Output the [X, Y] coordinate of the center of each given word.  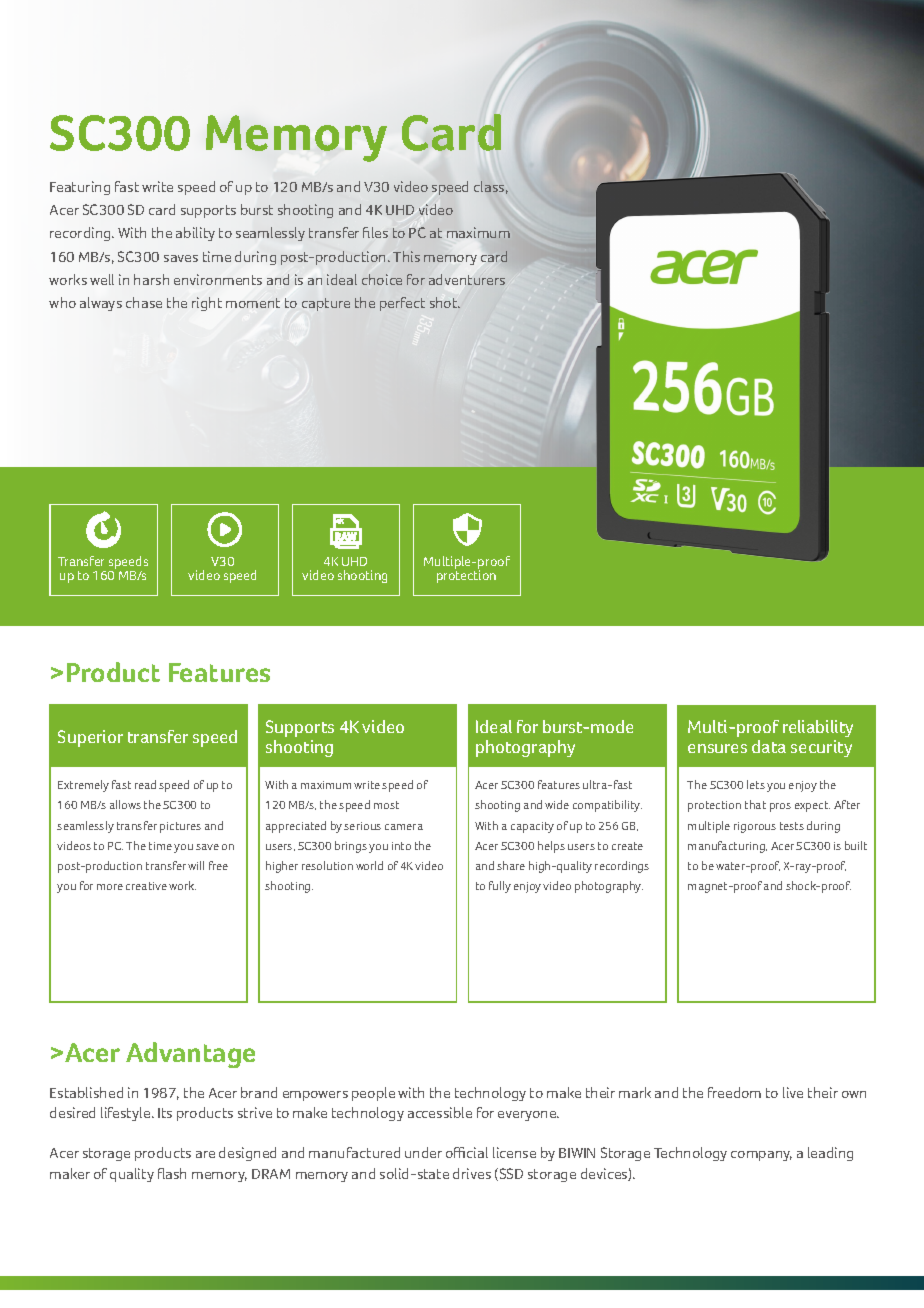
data [769, 746]
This [406, 256]
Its [165, 1113]
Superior [90, 738]
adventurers [467, 279]
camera [404, 827]
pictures [180, 827]
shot [445, 302]
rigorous [755, 827]
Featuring [80, 188]
